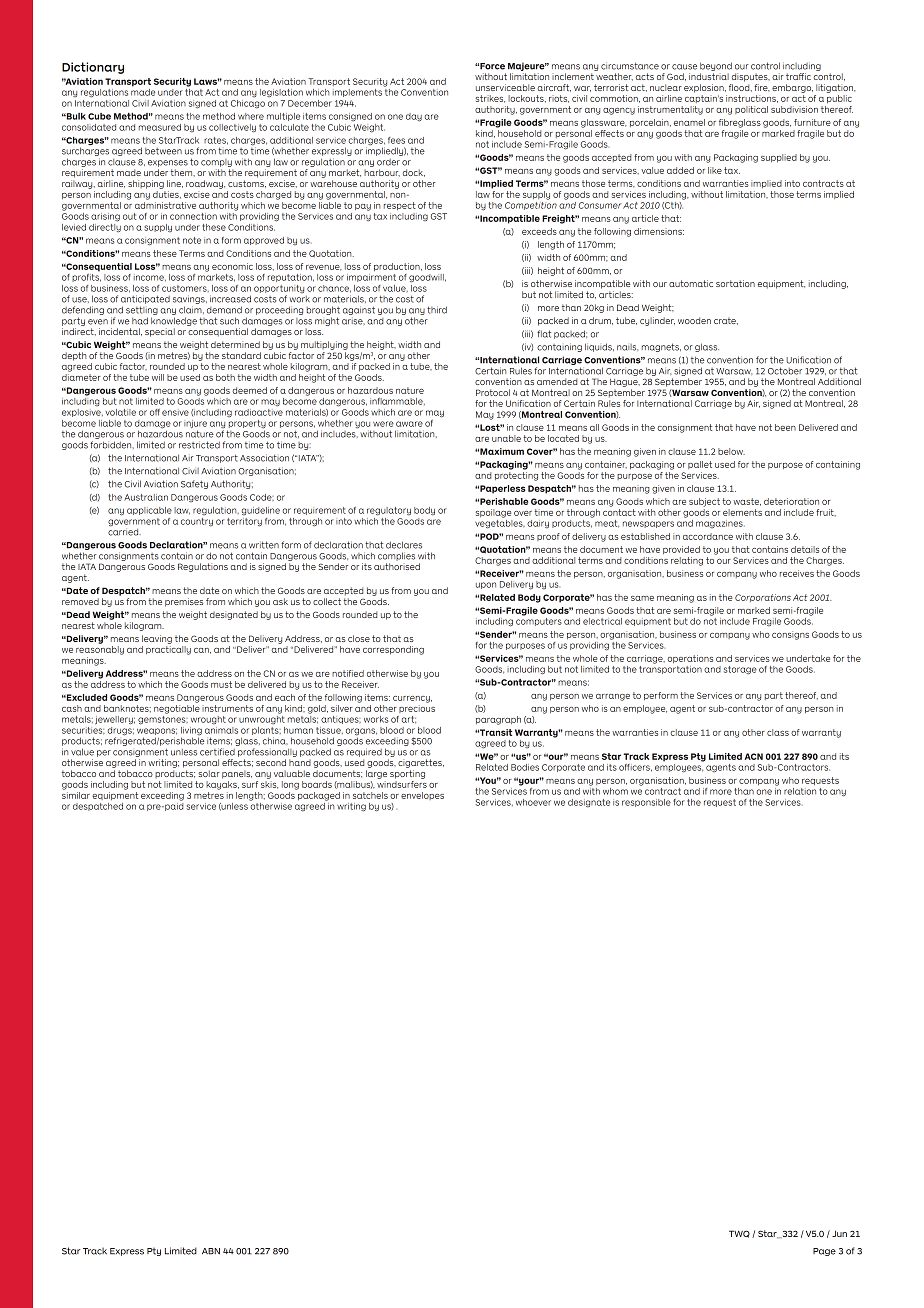  Describe the element at coordinates (319, 796) in the page. I see `packaged` at that location.
